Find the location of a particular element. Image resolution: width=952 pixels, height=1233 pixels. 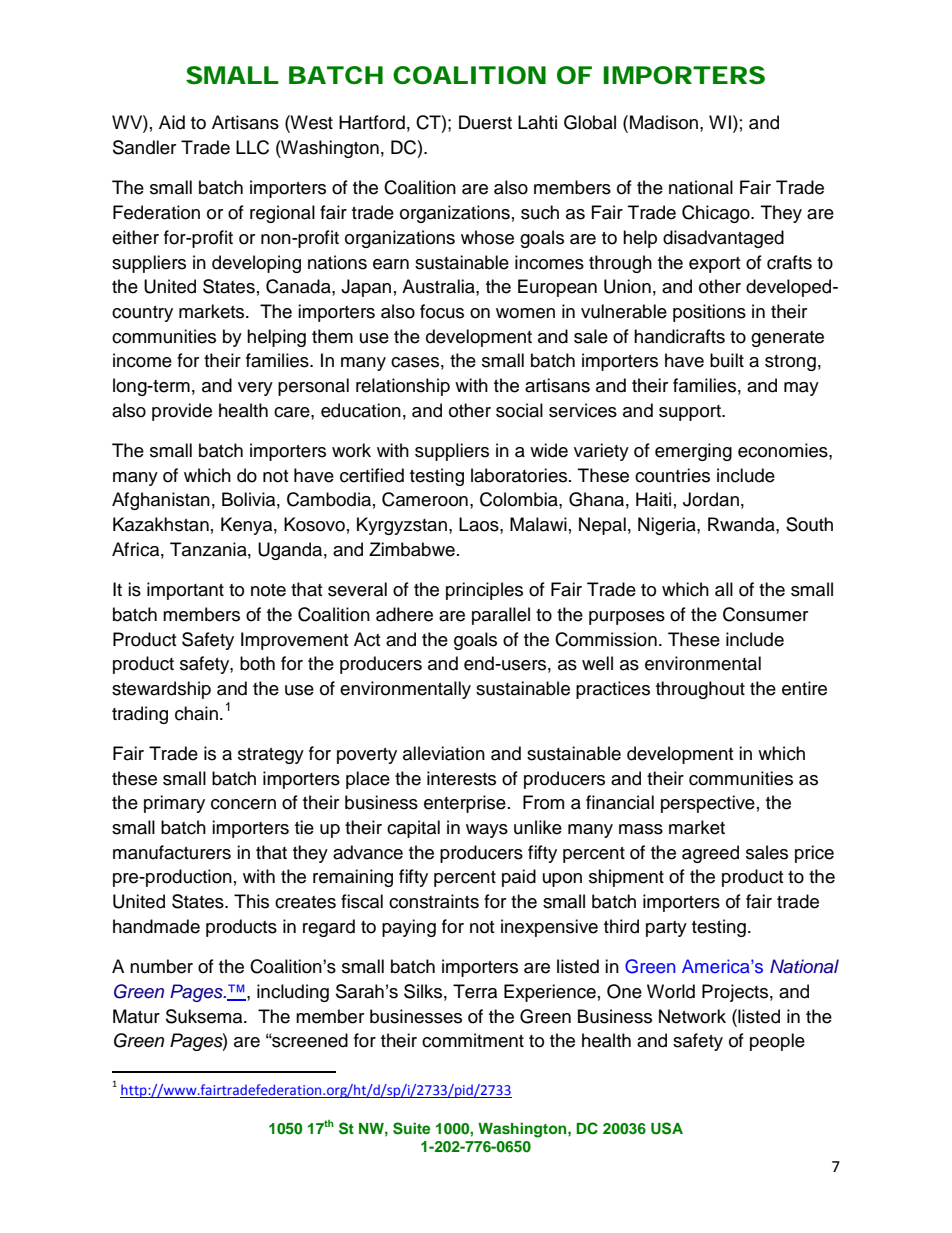

Afghanistan is located at coordinates (161, 501).
